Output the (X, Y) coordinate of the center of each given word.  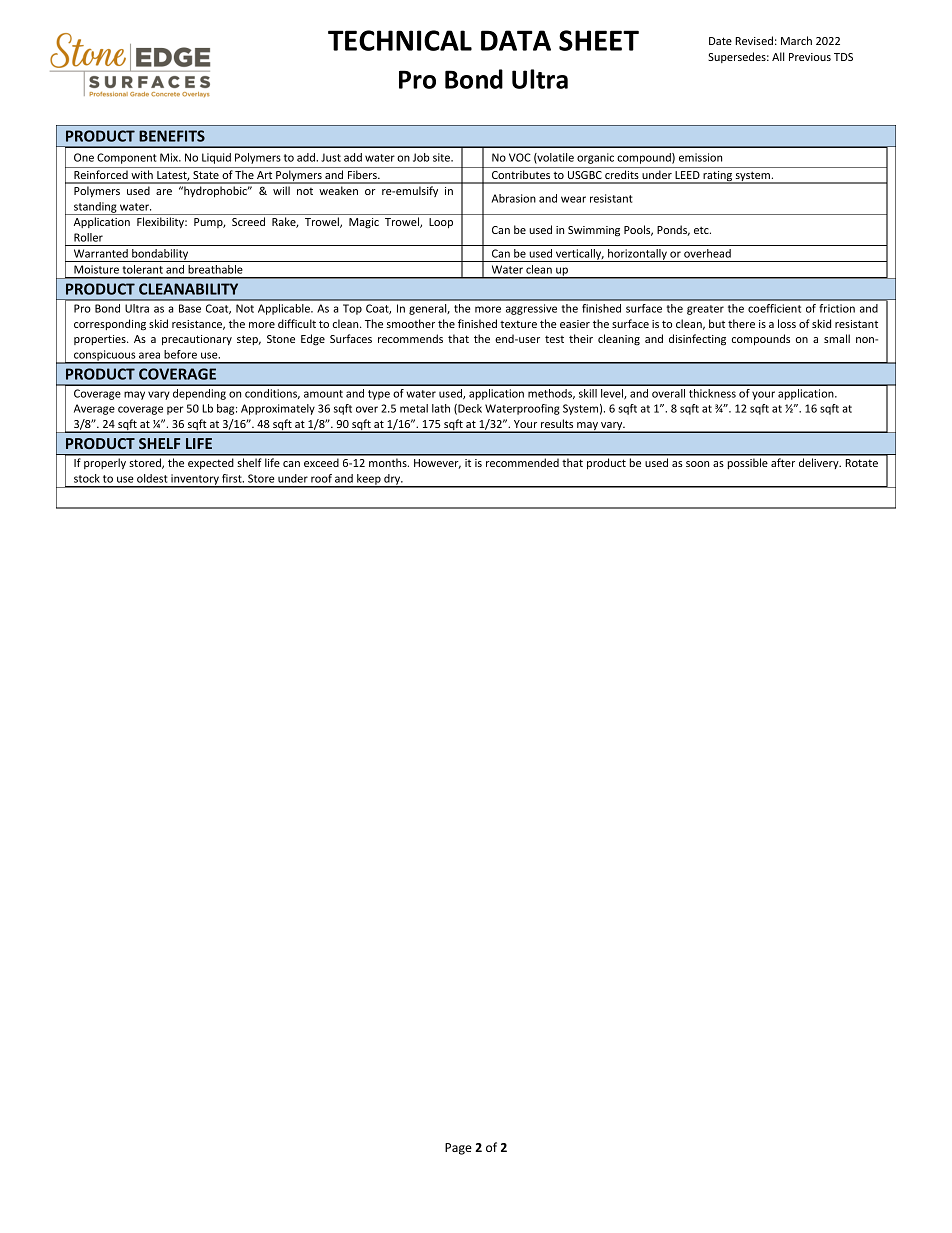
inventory (195, 480)
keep (369, 480)
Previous (810, 57)
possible (748, 463)
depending (199, 394)
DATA (516, 40)
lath (441, 408)
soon (697, 464)
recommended (522, 462)
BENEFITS (172, 136)
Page (458, 1149)
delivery (820, 463)
